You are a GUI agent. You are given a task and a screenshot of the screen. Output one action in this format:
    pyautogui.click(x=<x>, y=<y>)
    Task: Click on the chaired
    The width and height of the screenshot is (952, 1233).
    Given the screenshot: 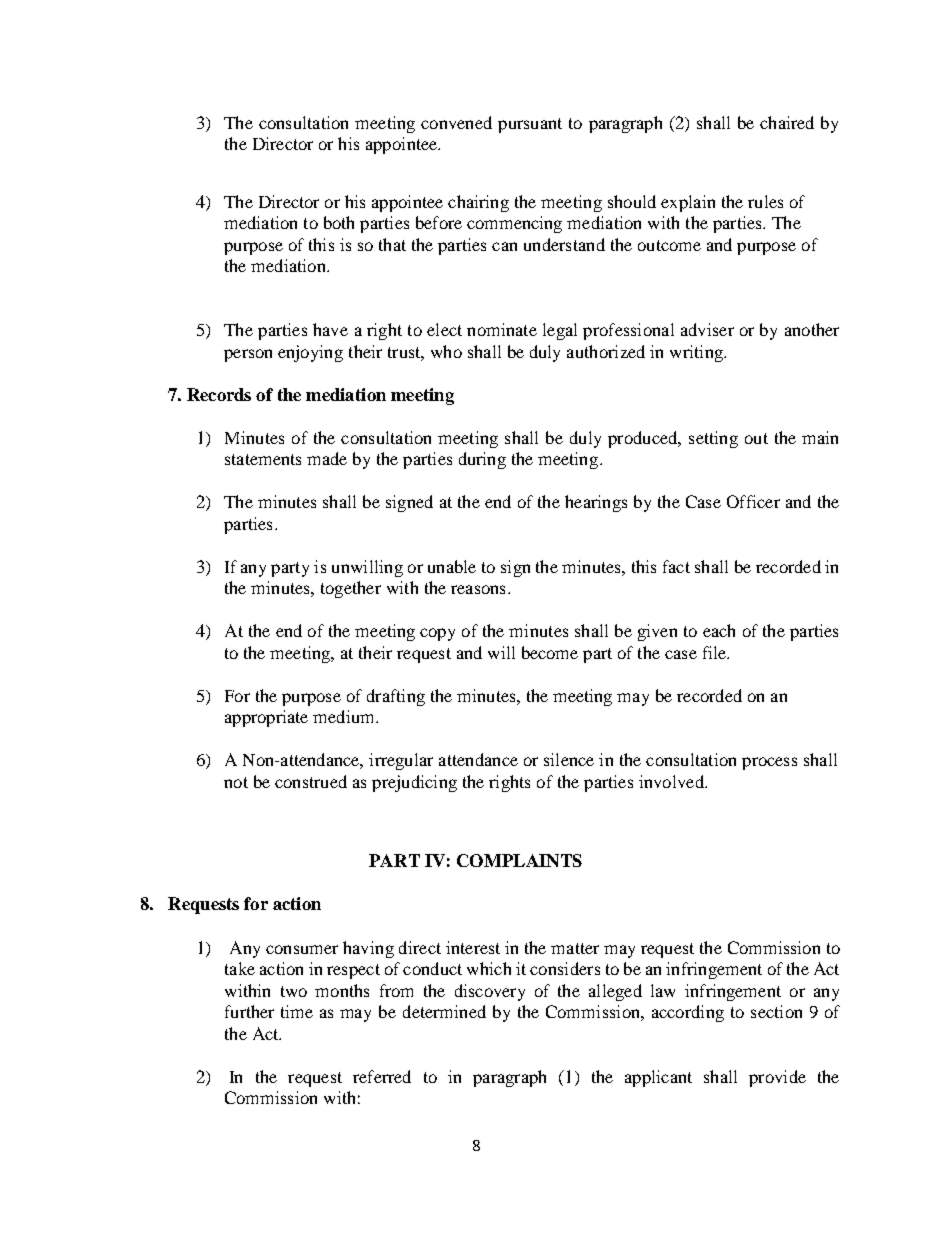 What is the action you would take?
    pyautogui.click(x=787, y=122)
